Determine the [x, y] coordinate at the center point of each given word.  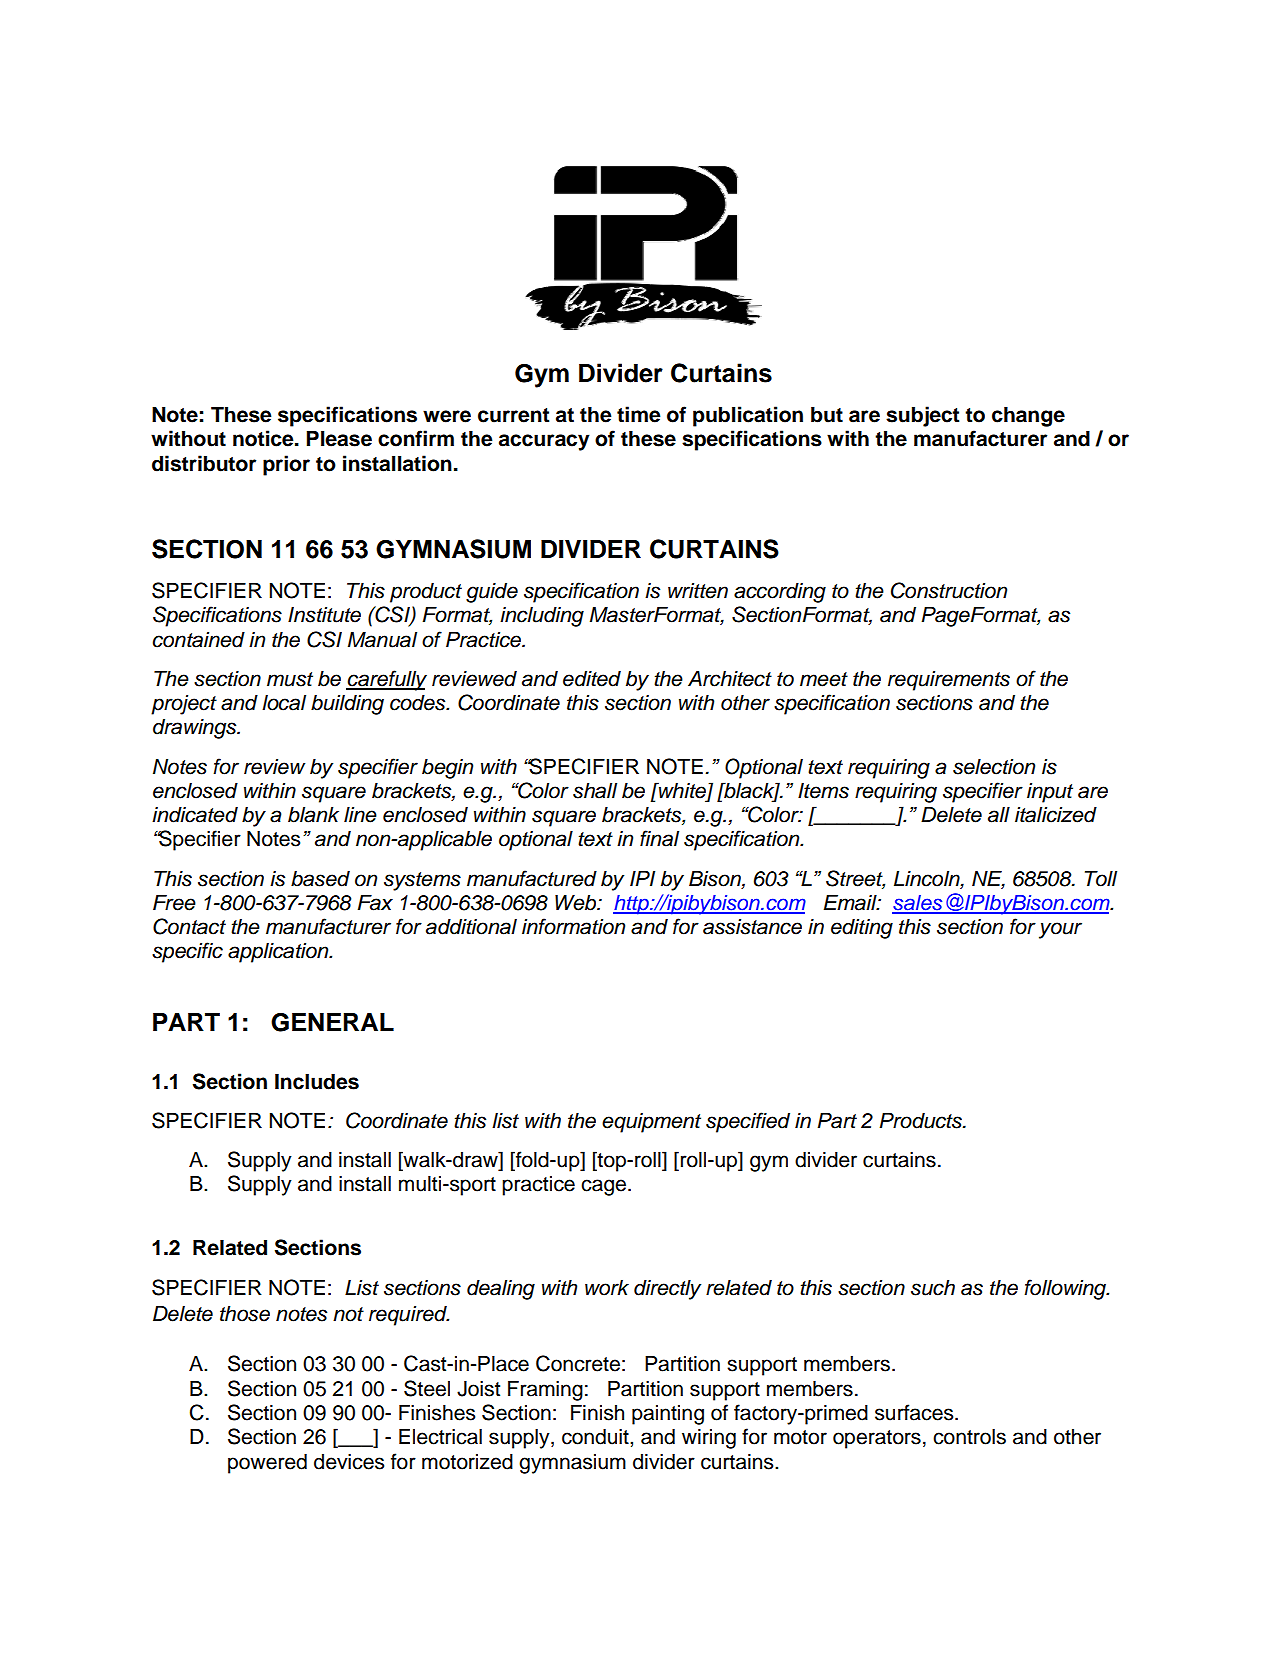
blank [313, 815]
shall [595, 791]
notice [264, 438]
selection [994, 767]
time [639, 414]
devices [349, 1462]
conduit [596, 1437]
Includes [317, 1082]
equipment [651, 1123]
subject [922, 416]
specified [748, 1122]
